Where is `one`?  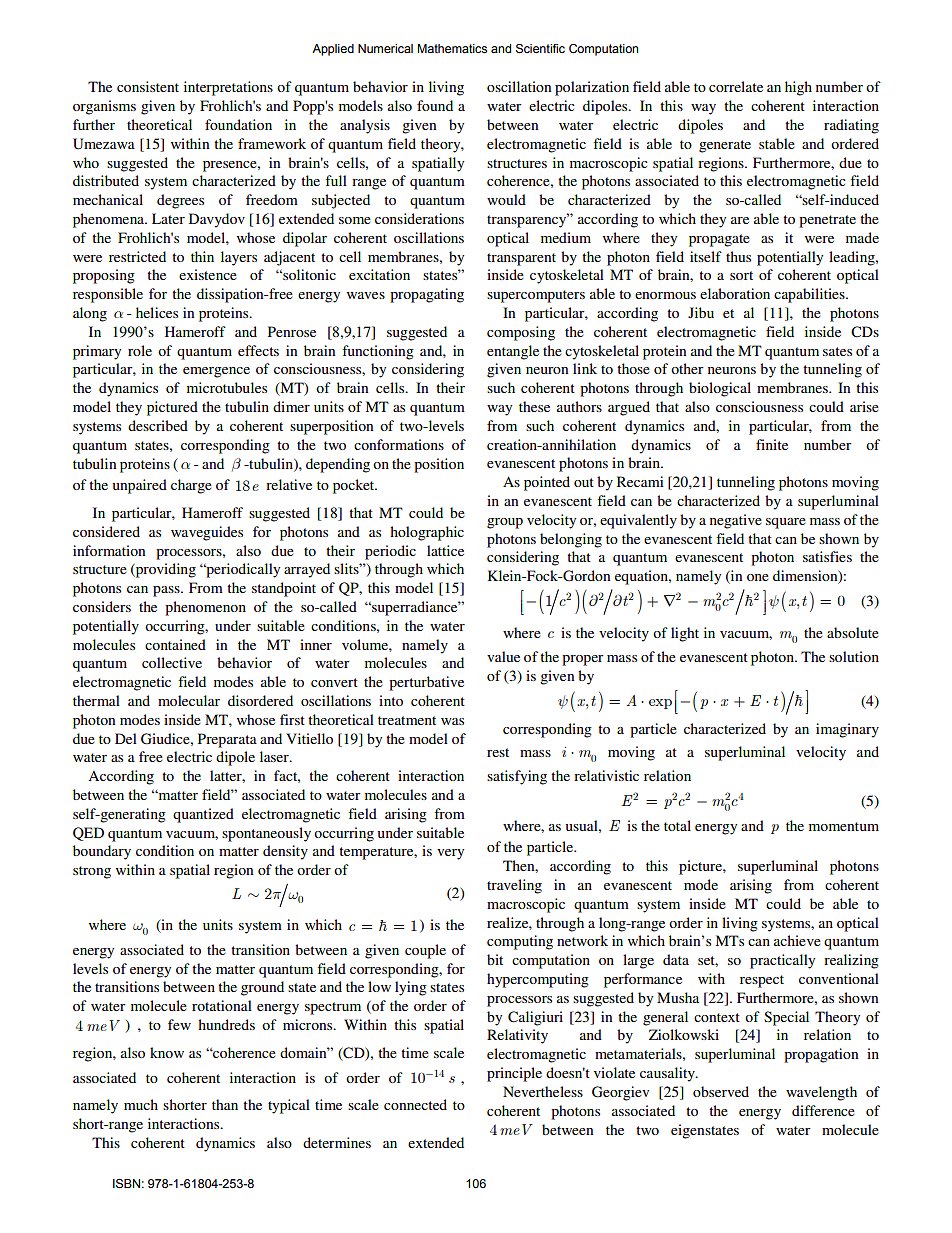 one is located at coordinates (758, 577).
